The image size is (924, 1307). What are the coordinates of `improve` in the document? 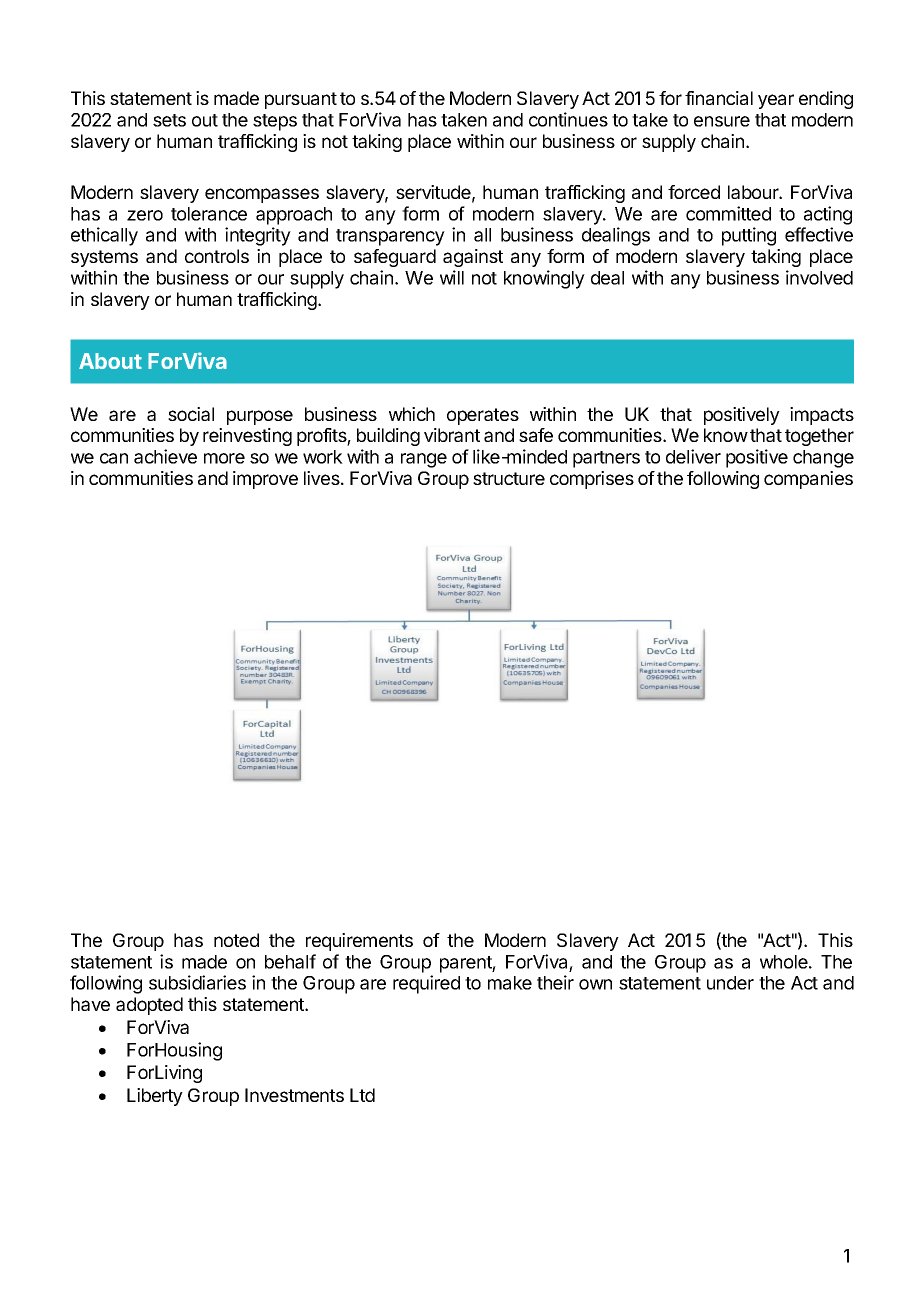 It's located at (265, 480).
